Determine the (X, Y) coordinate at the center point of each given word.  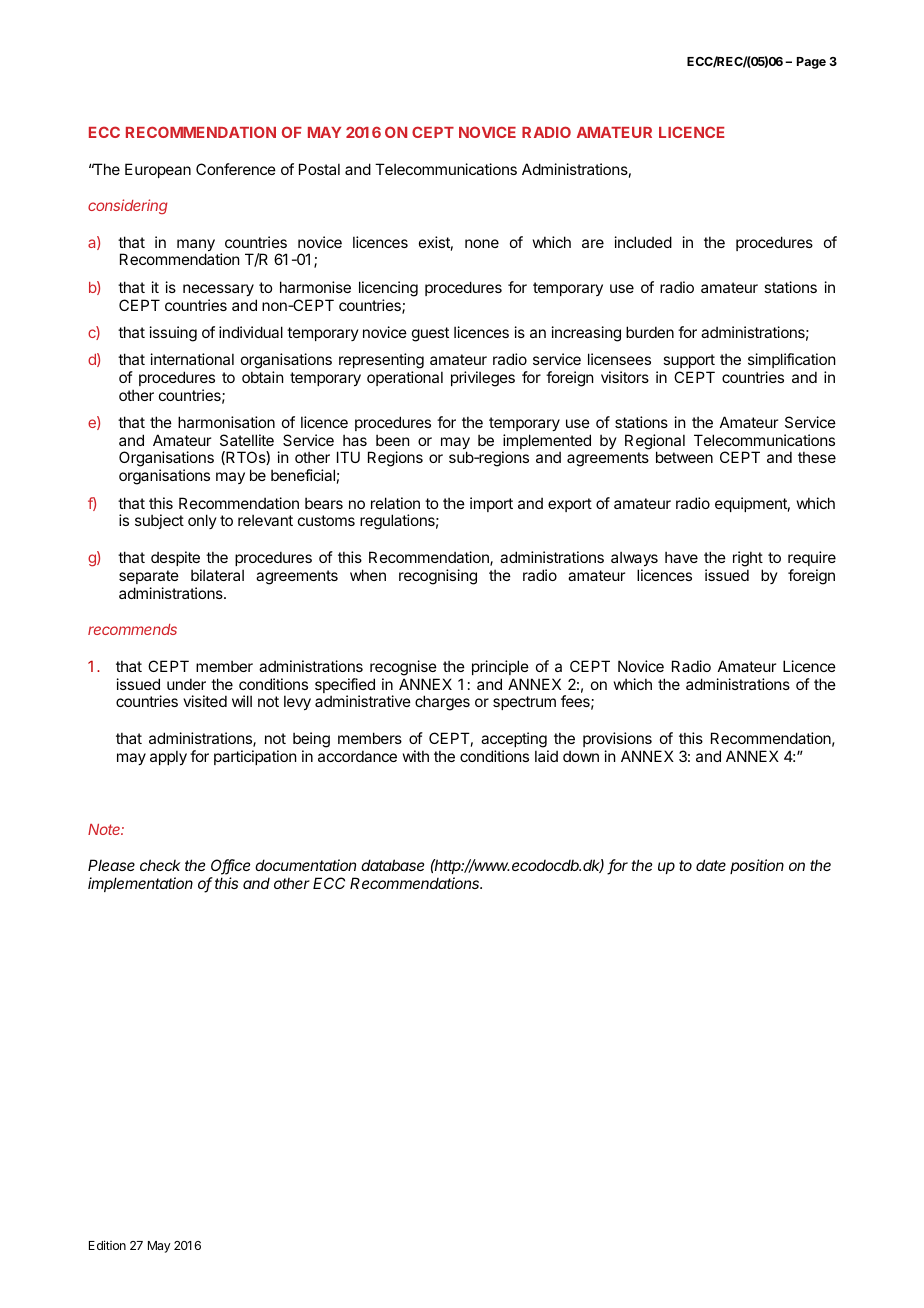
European (158, 170)
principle (500, 667)
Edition (107, 1245)
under (186, 684)
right (748, 559)
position (757, 866)
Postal (319, 169)
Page (811, 63)
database (392, 865)
